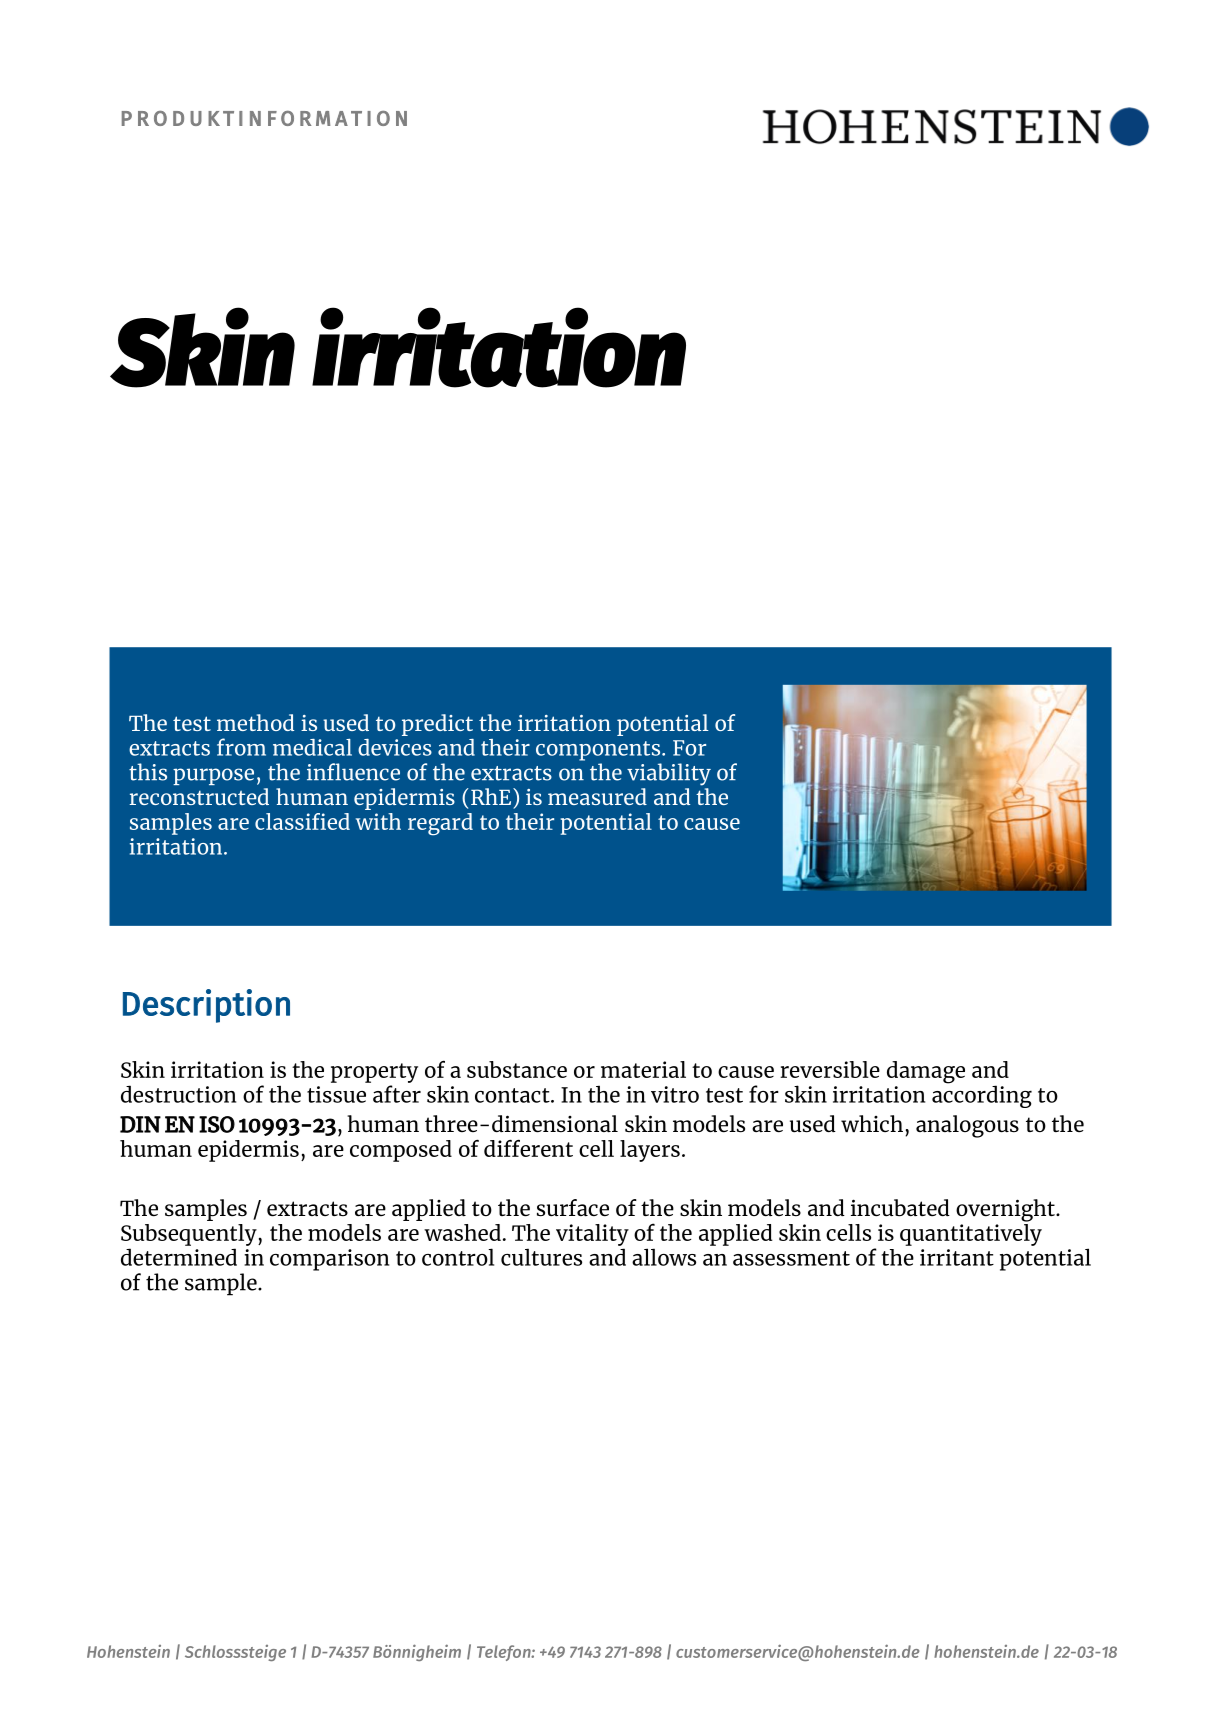  What do you see at coordinates (592, 1235) in the screenshot?
I see `vitality` at bounding box center [592, 1235].
